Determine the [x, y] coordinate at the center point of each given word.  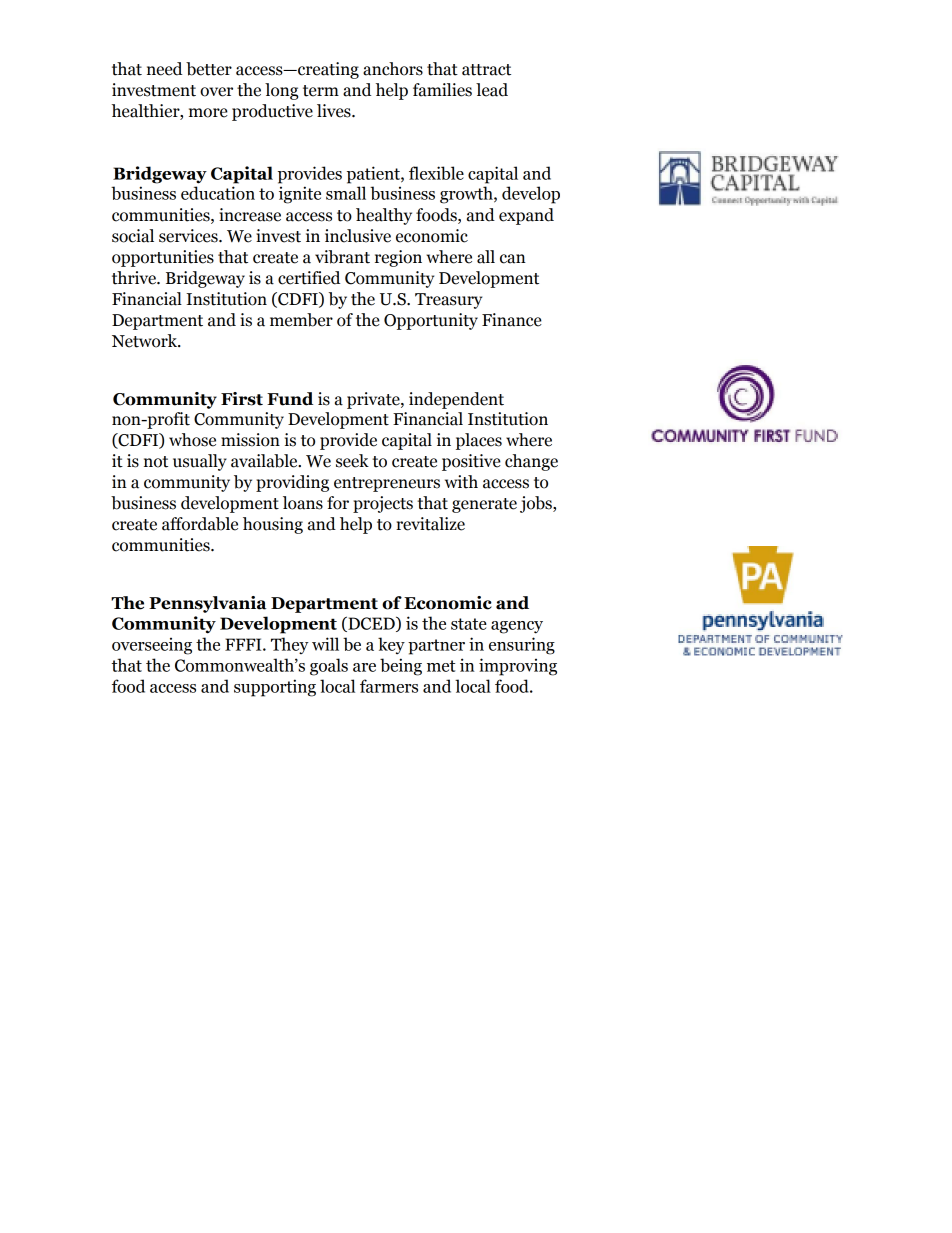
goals [329, 667]
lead [492, 90]
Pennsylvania [208, 604]
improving [518, 667]
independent [456, 400]
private [374, 400]
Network [146, 341]
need [164, 69]
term [321, 91]
